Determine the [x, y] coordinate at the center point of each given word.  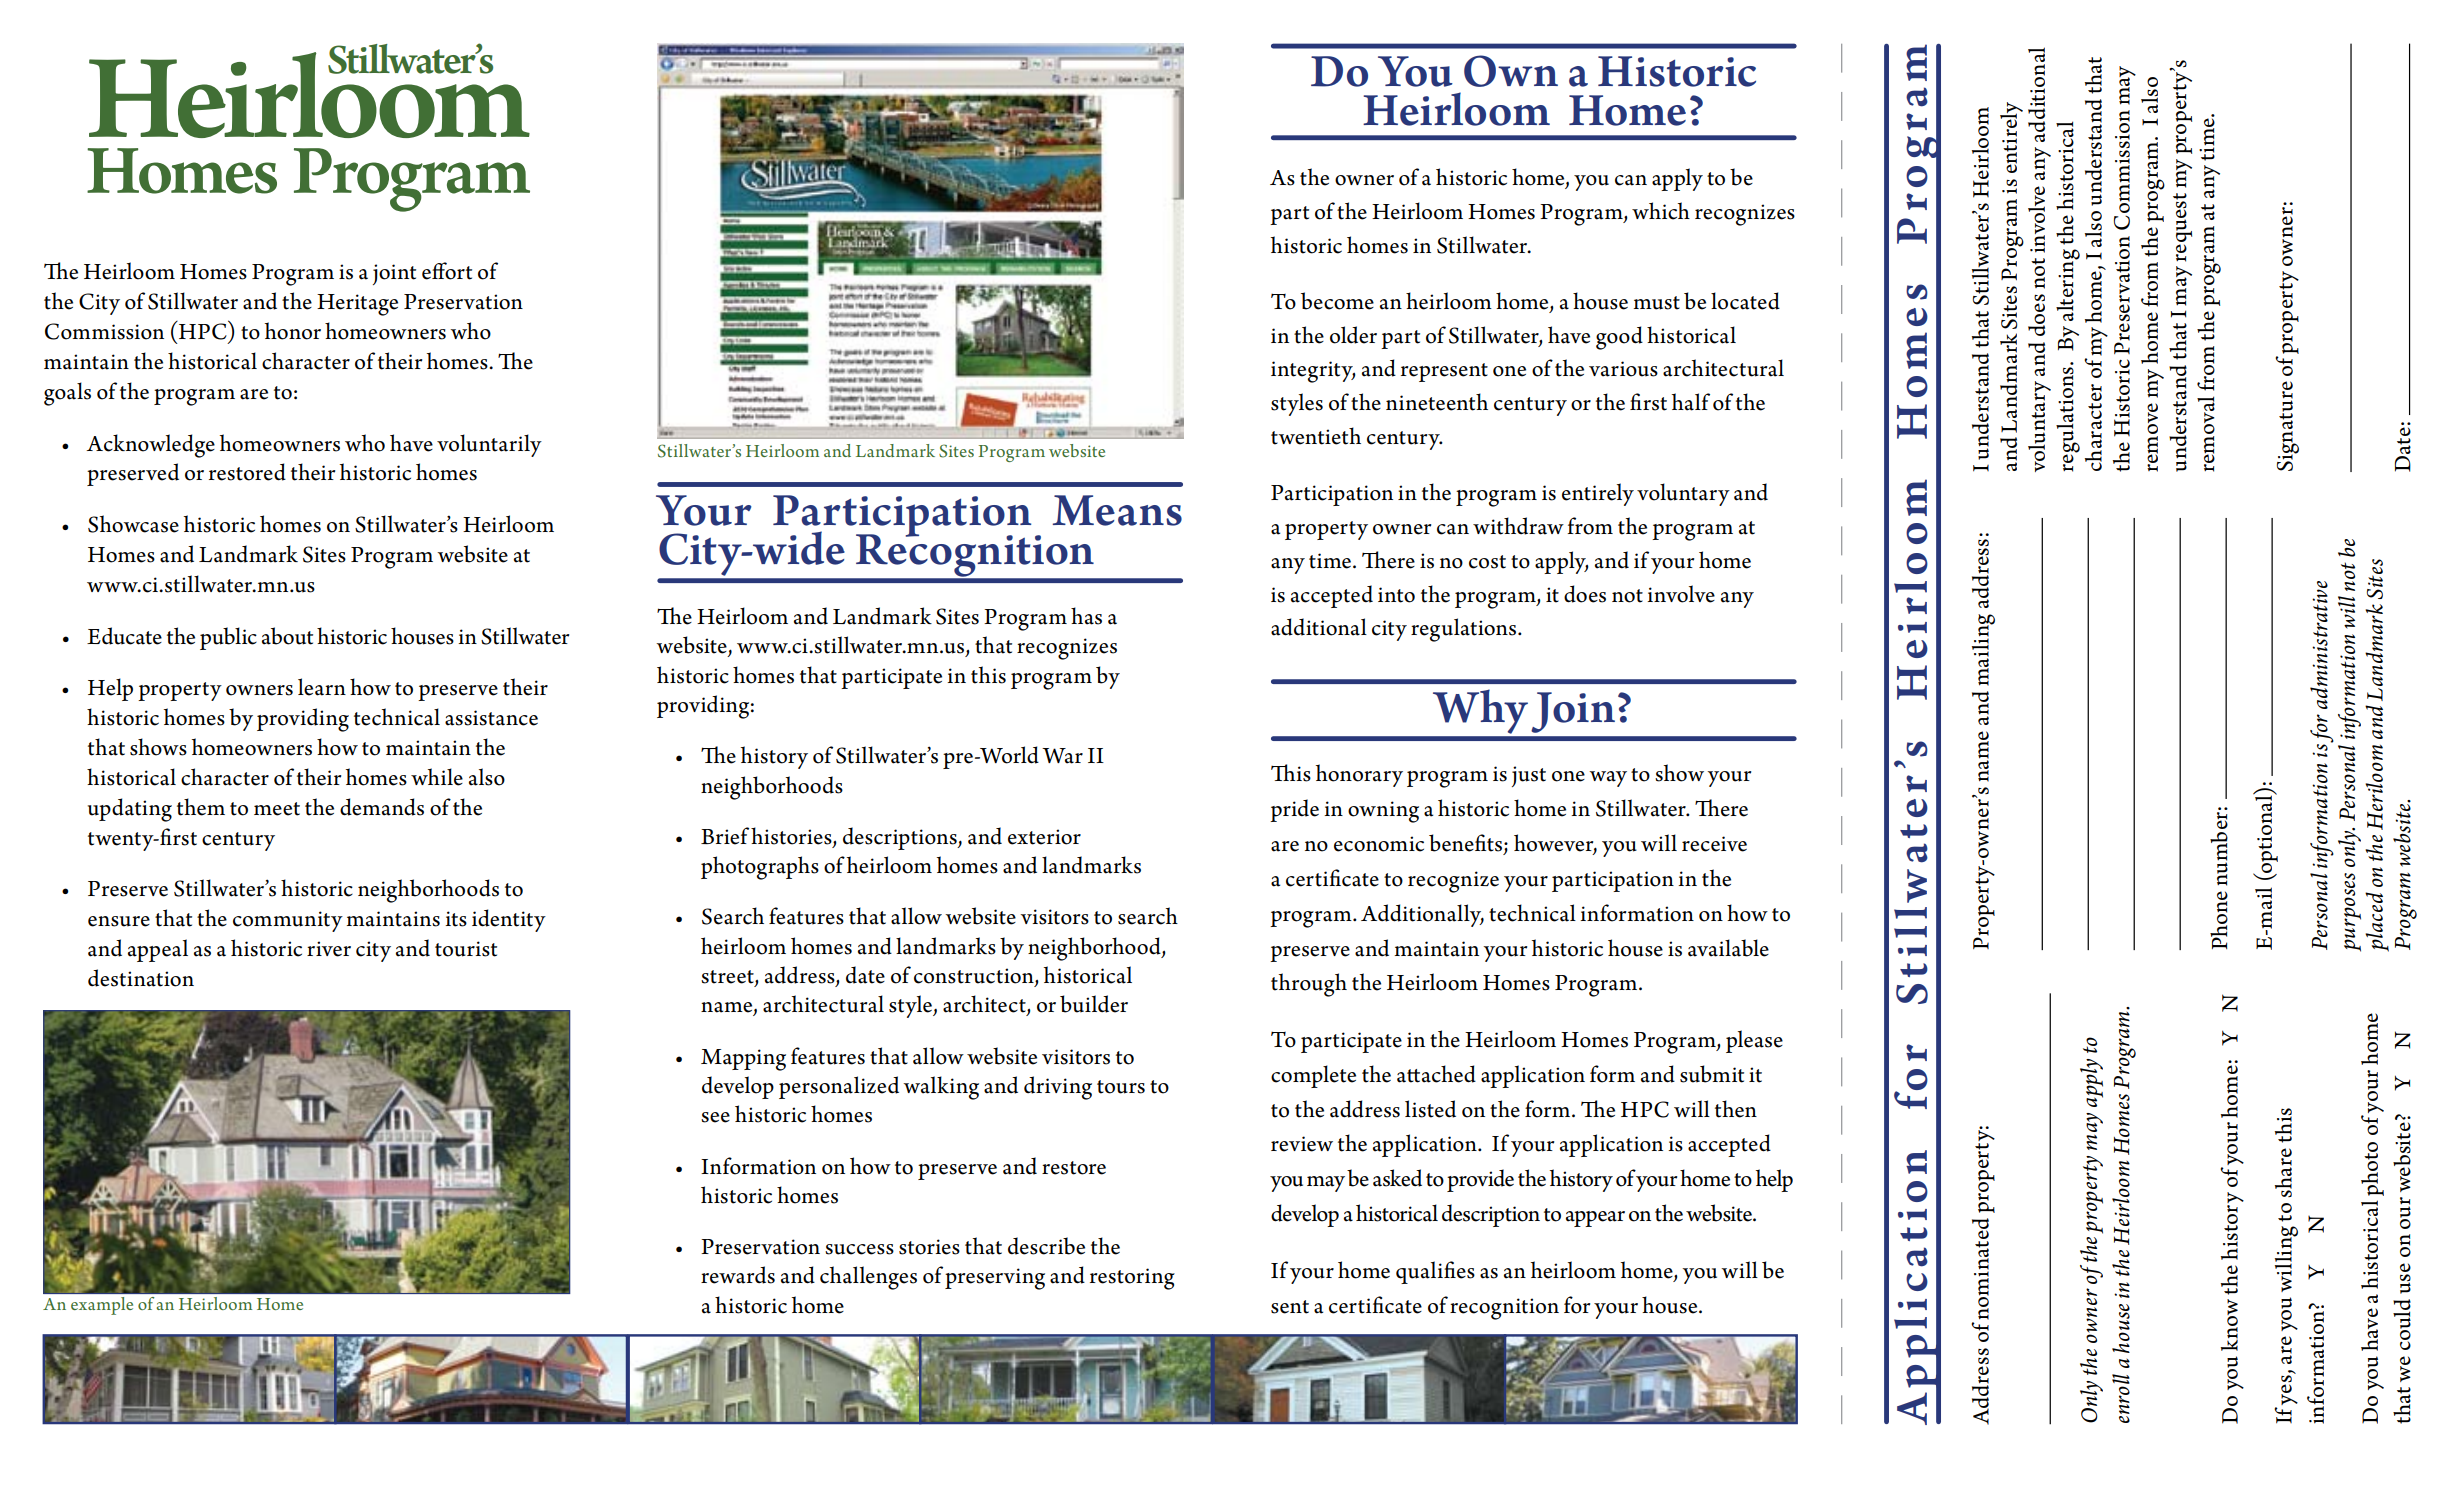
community [288, 921]
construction [975, 977]
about [287, 636]
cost [1487, 562]
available [1728, 948]
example [102, 1306]
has [1086, 616]
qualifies [1435, 1272]
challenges [868, 1278]
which [1661, 211]
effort [447, 271]
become [1337, 301]
